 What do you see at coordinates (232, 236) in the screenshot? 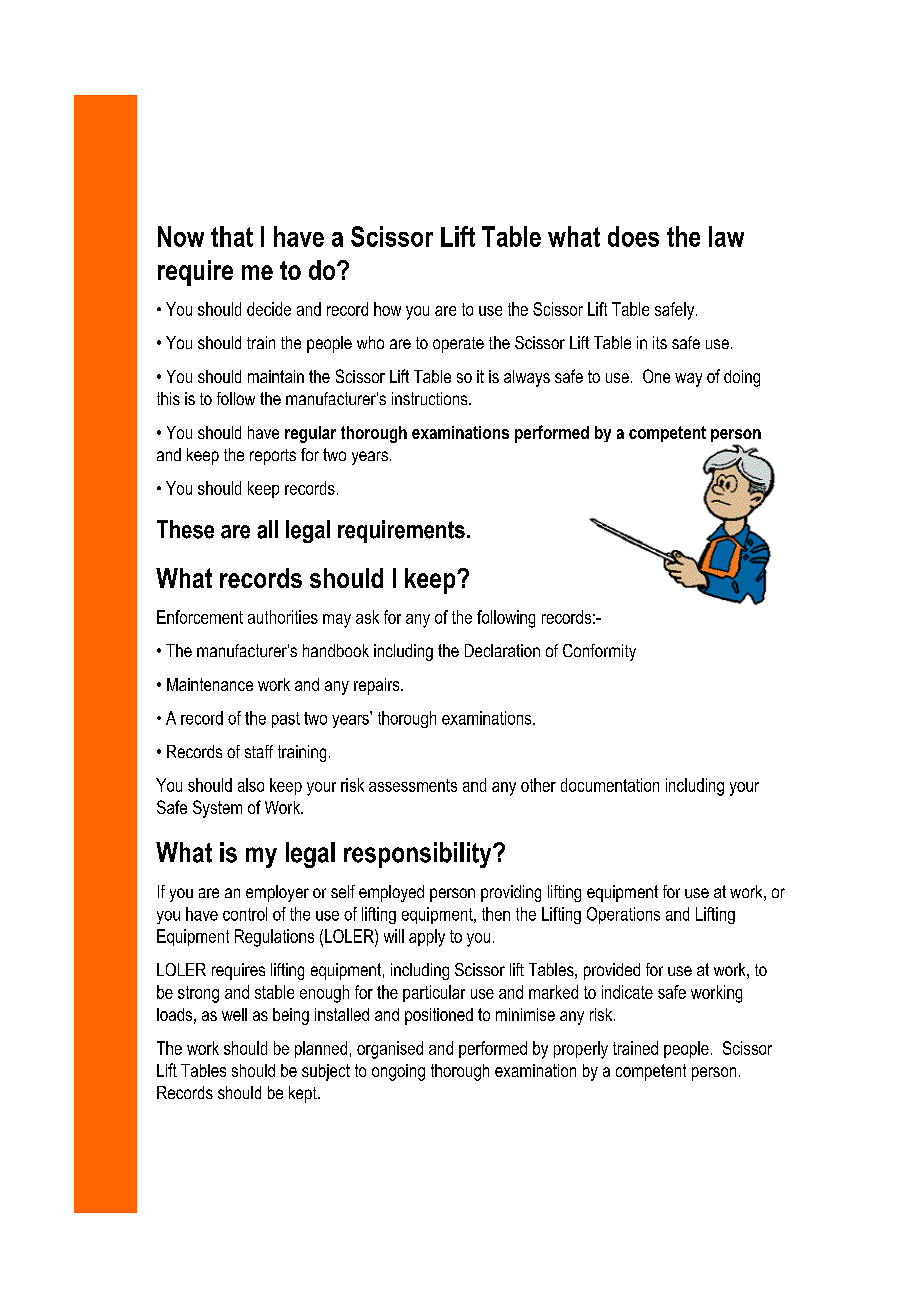
I see `that` at bounding box center [232, 236].
